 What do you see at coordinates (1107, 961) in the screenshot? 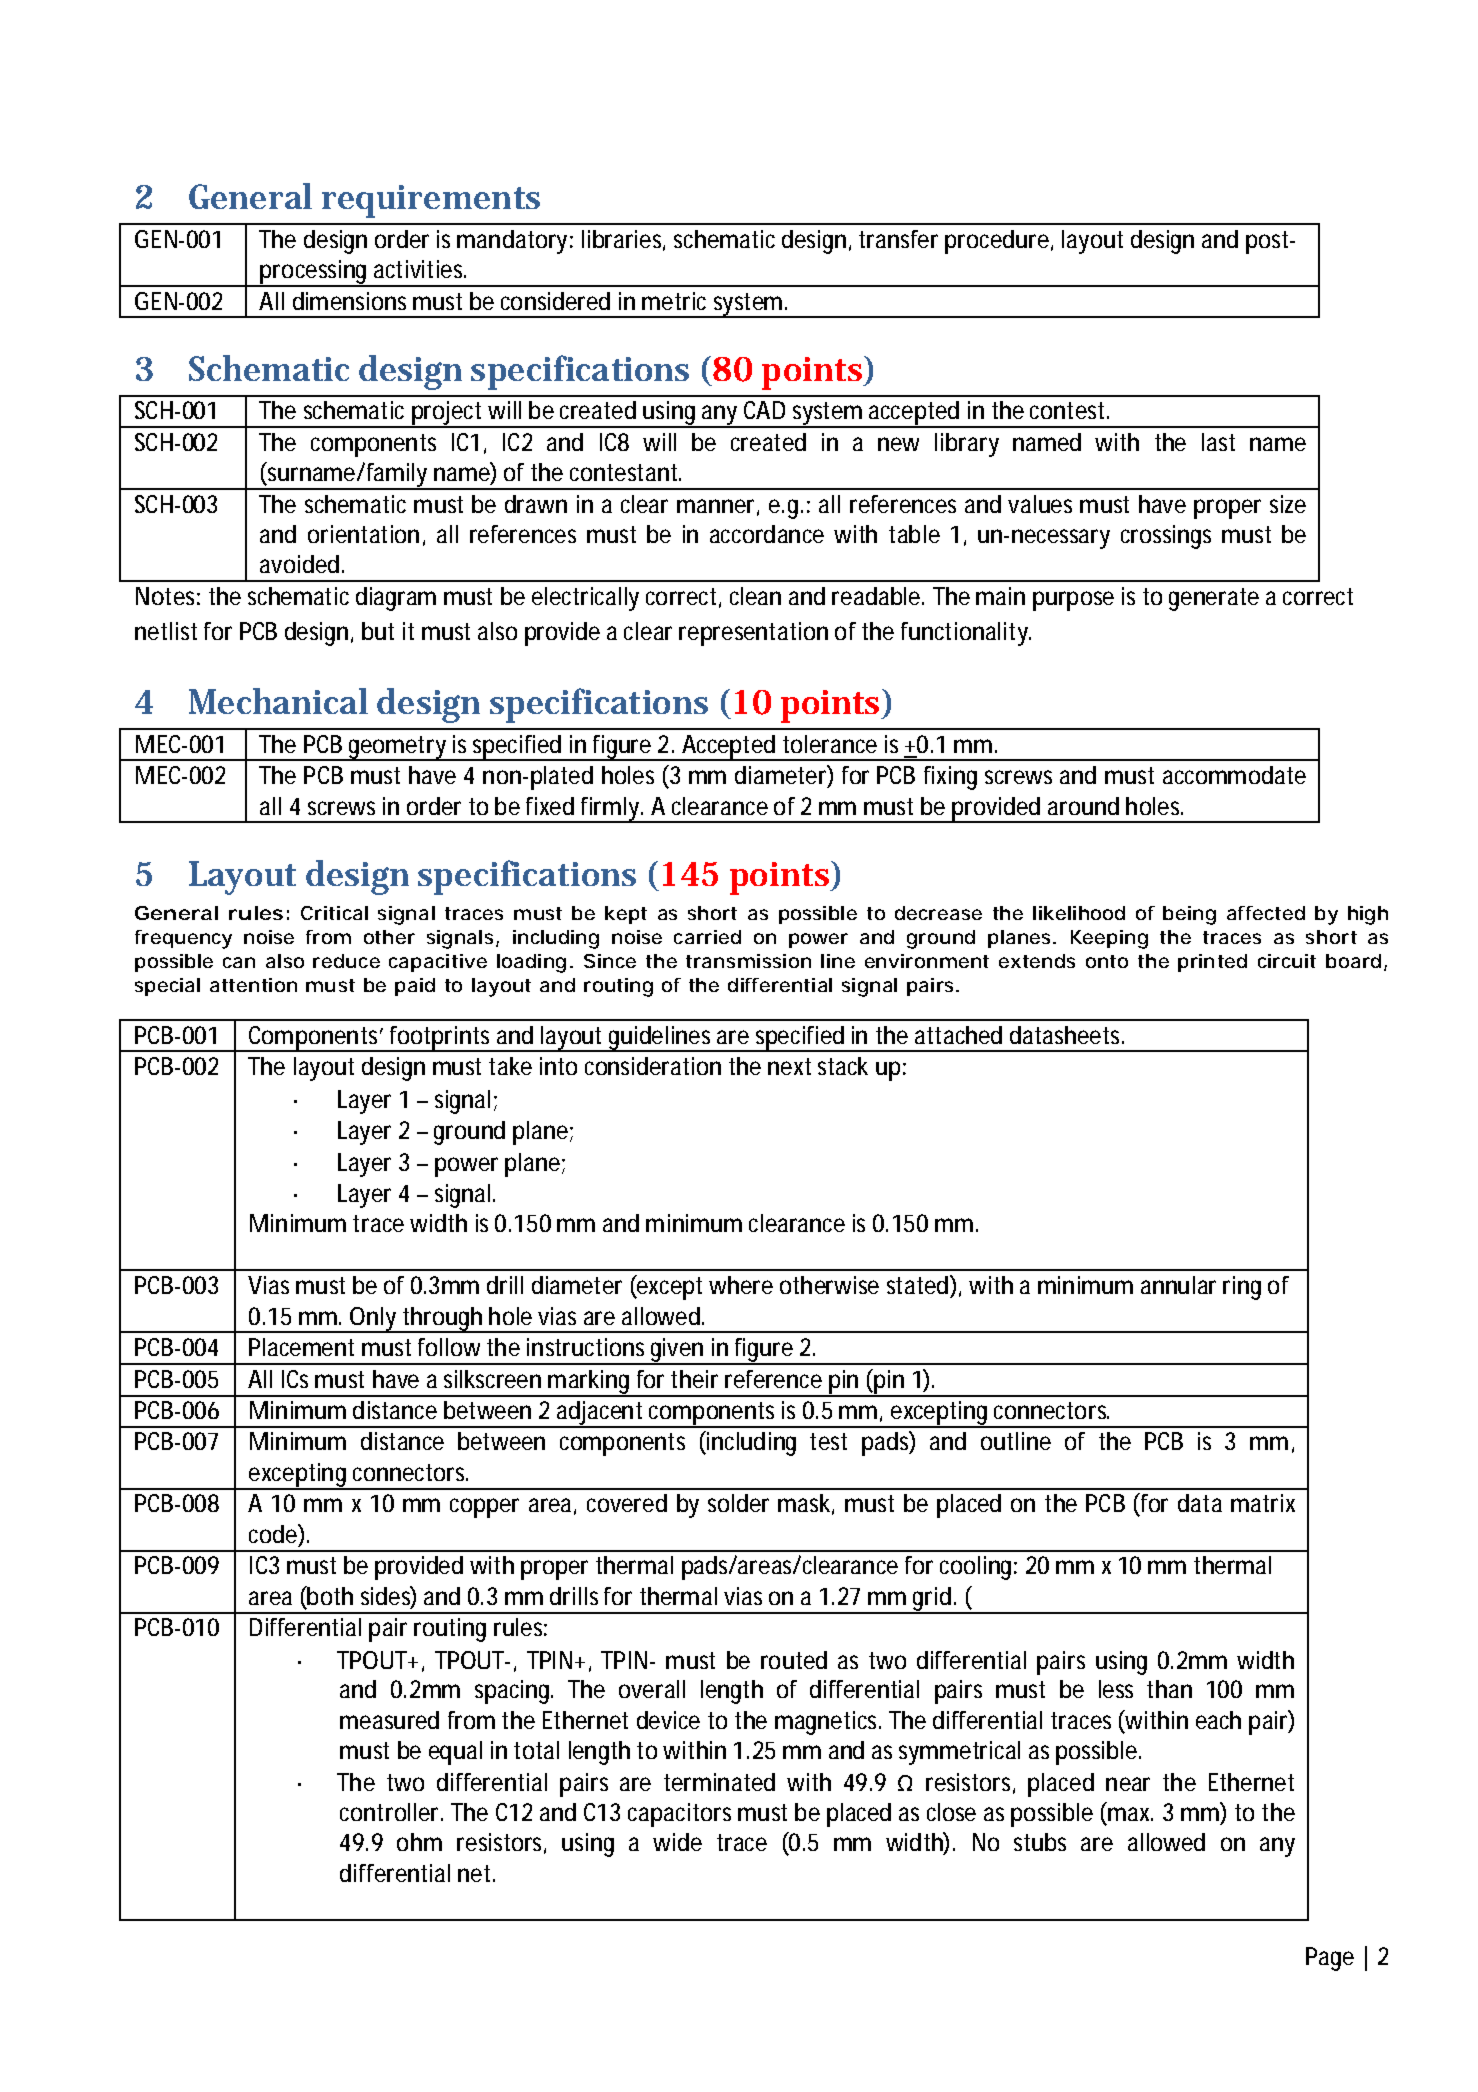
I see `onto` at bounding box center [1107, 961].
